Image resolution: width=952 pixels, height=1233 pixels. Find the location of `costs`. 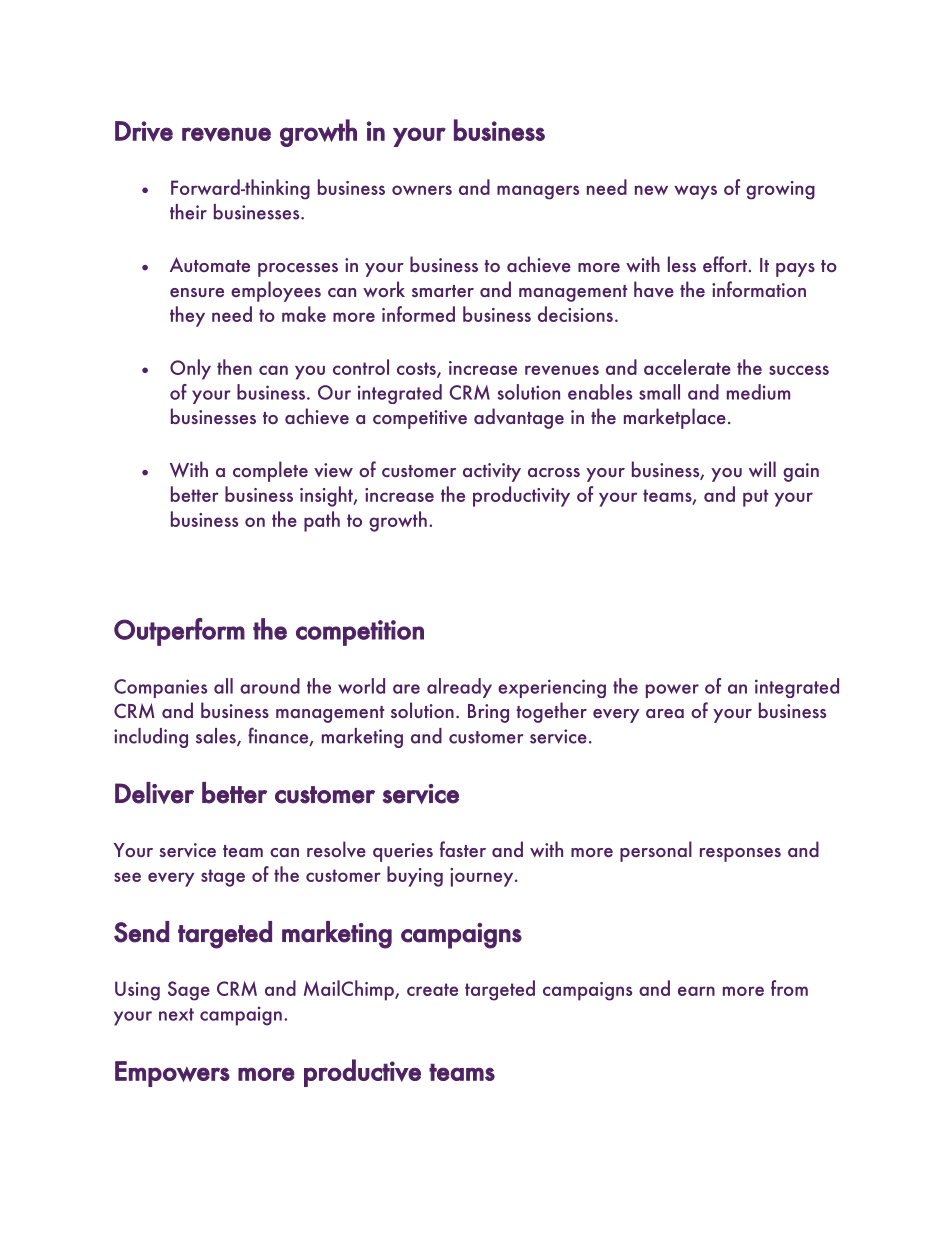

costs is located at coordinates (417, 369).
